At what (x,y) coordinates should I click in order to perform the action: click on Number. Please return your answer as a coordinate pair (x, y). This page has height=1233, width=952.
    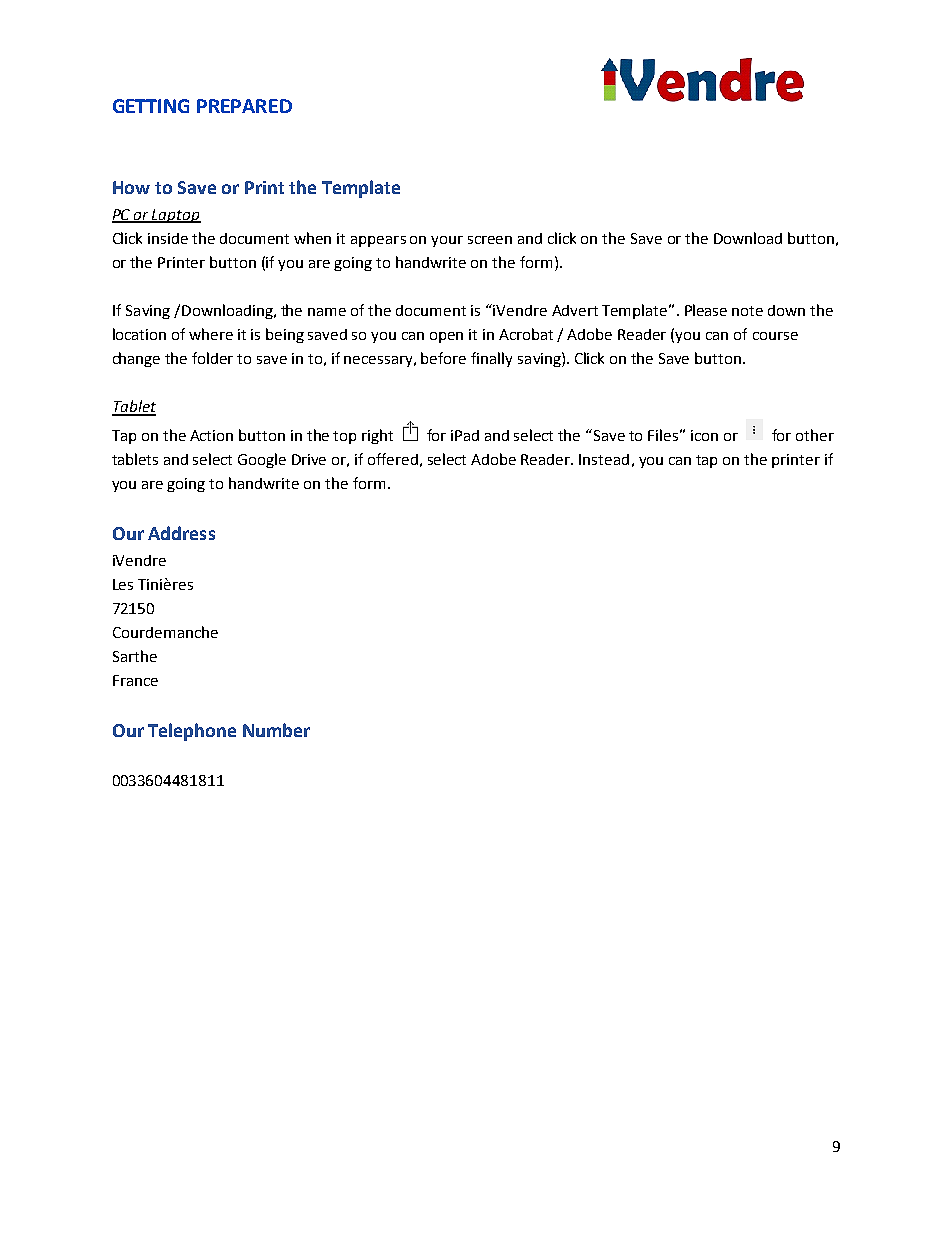
    Looking at the image, I should click on (276, 730).
